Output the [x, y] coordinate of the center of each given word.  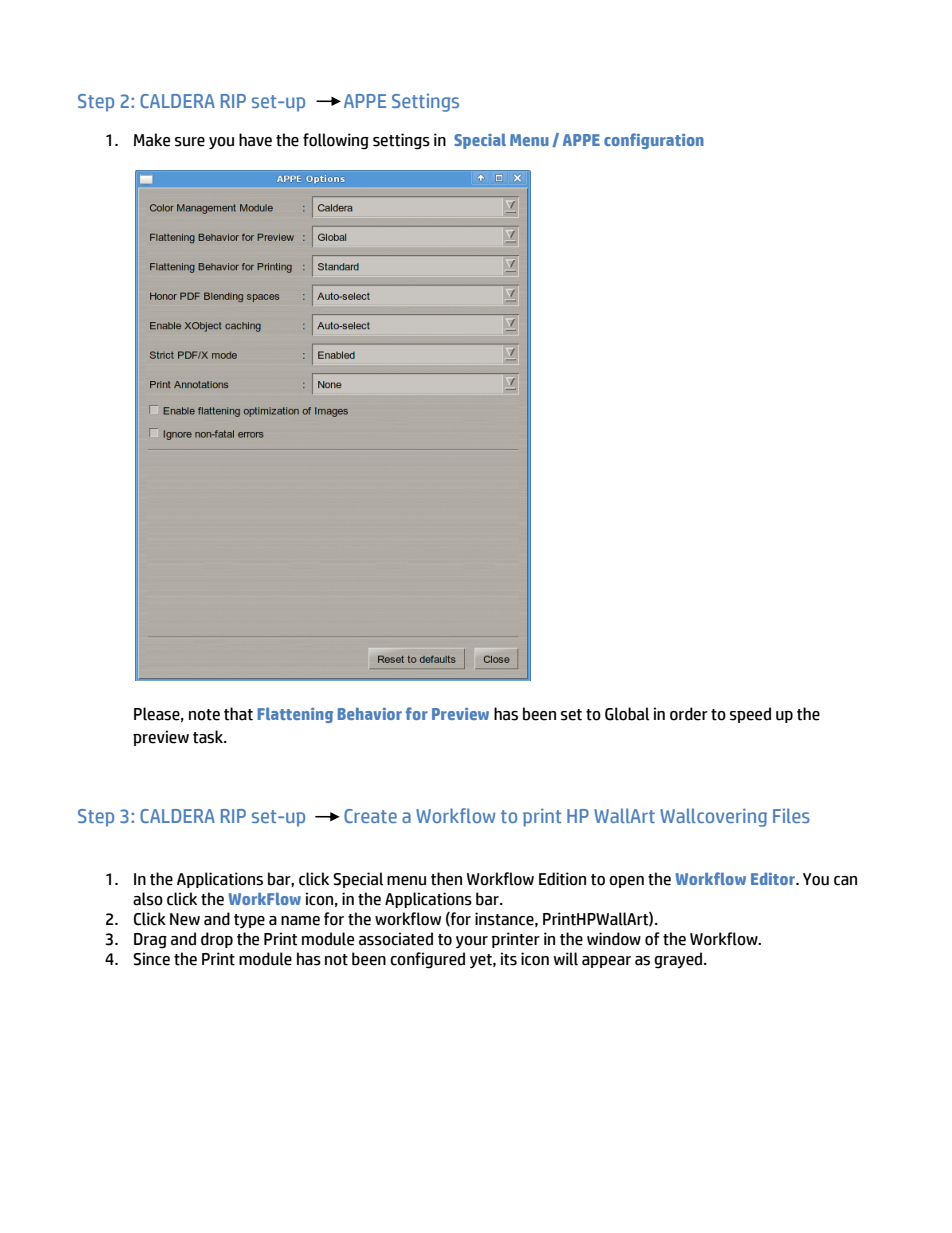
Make [152, 140]
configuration [654, 141]
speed [750, 715]
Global [627, 714]
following [336, 141]
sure [190, 142]
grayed [679, 960]
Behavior [370, 714]
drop [217, 940]
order [689, 714]
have [255, 140]
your [472, 942]
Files [791, 815]
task [209, 737]
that [238, 714]
